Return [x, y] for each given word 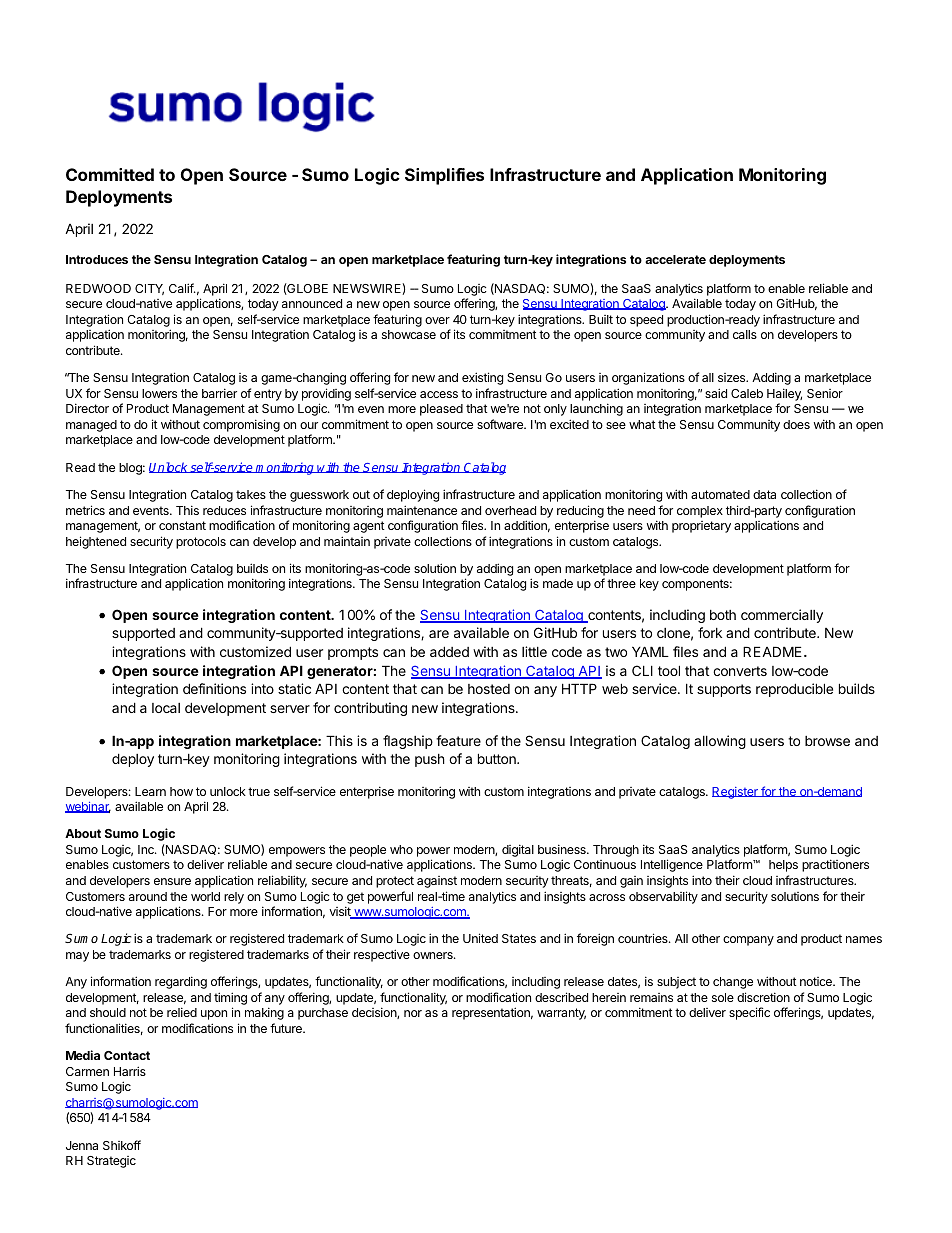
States [519, 938]
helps [783, 866]
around [148, 896]
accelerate [675, 259]
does [796, 424]
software [501, 424]
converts [740, 671]
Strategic [111, 1162]
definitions [214, 688]
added [449, 651]
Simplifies [444, 176]
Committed [110, 174]
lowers [159, 393]
